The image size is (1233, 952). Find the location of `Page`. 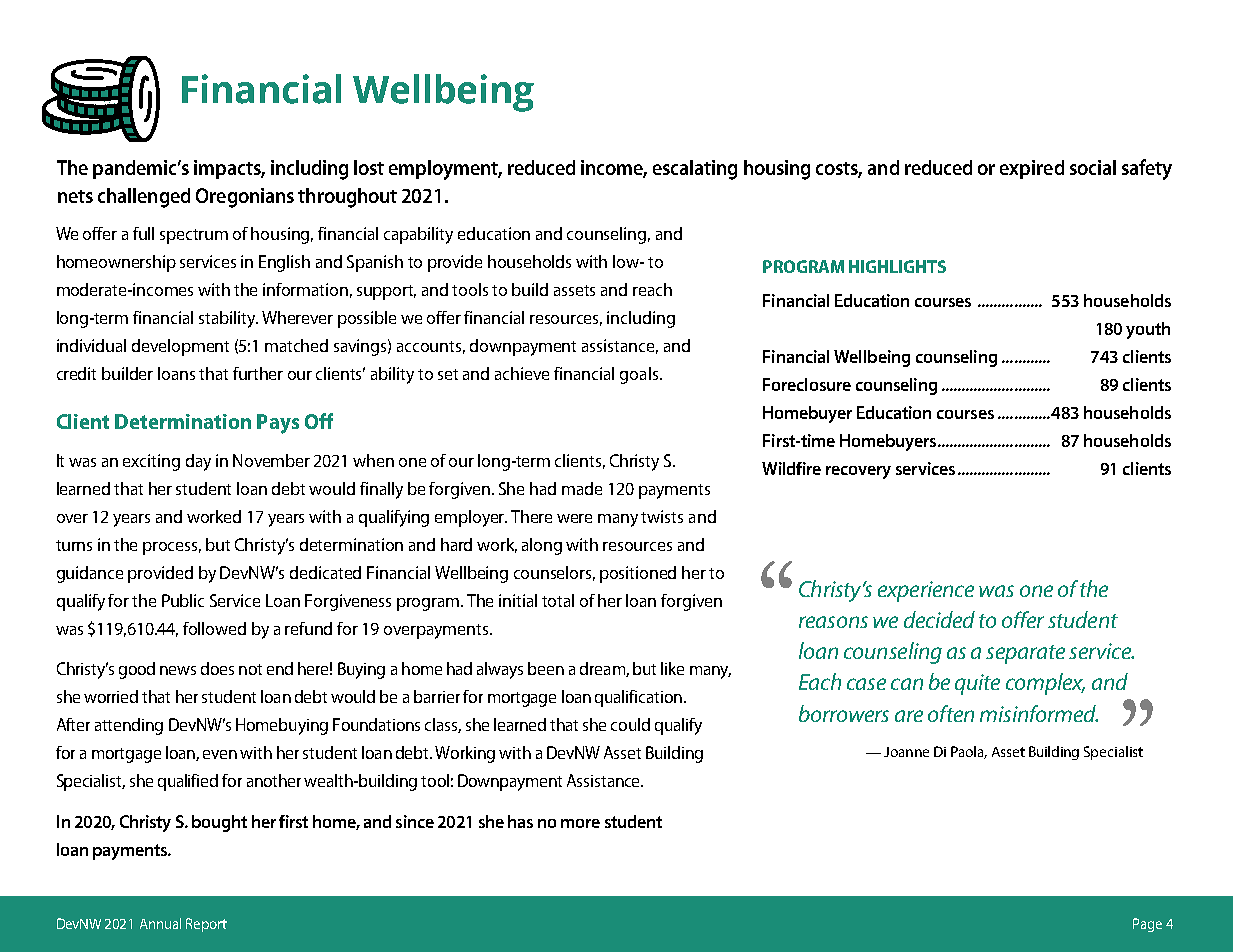

Page is located at coordinates (1147, 925).
